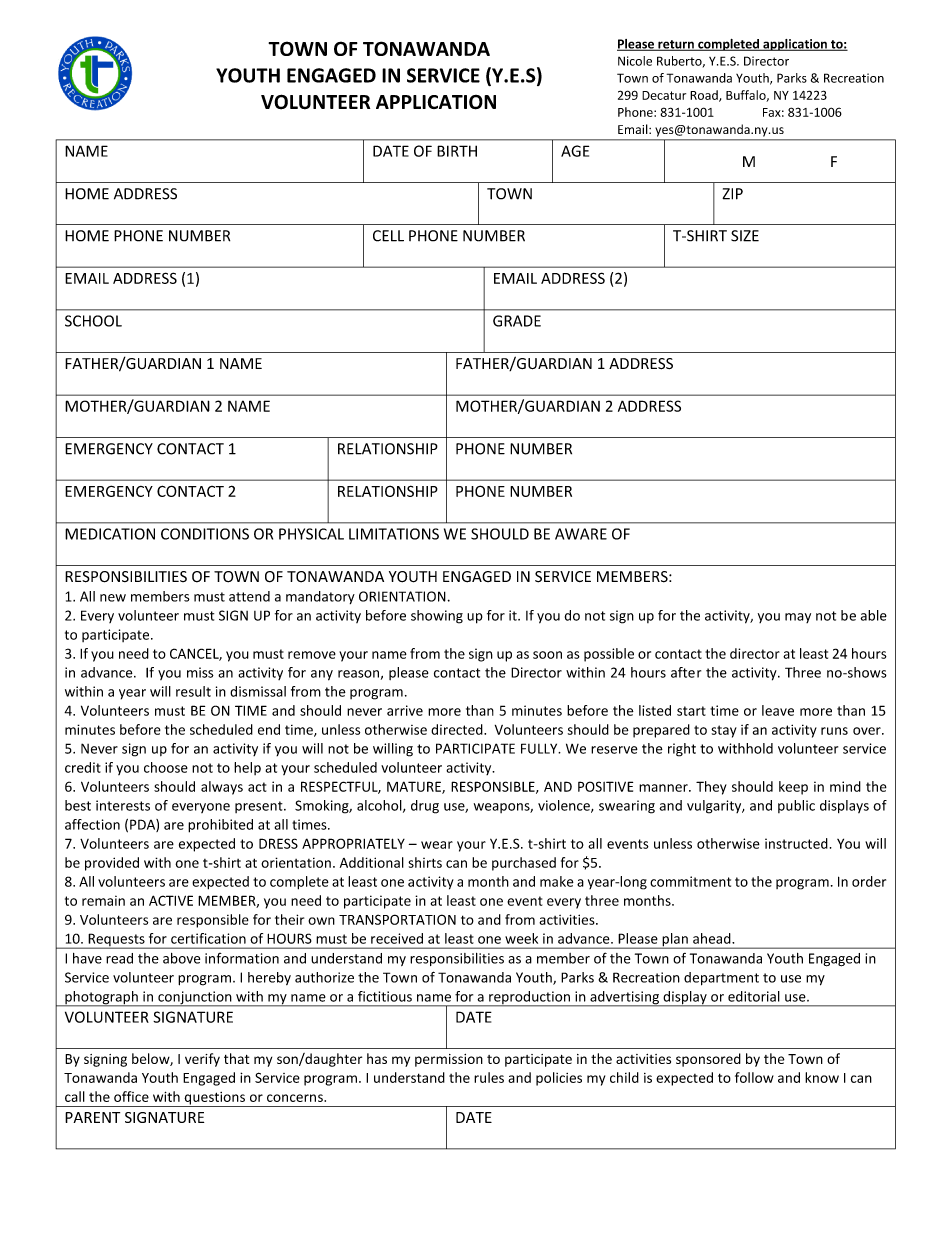  What do you see at coordinates (205, 534) in the screenshot?
I see `CONDITIONS` at bounding box center [205, 534].
